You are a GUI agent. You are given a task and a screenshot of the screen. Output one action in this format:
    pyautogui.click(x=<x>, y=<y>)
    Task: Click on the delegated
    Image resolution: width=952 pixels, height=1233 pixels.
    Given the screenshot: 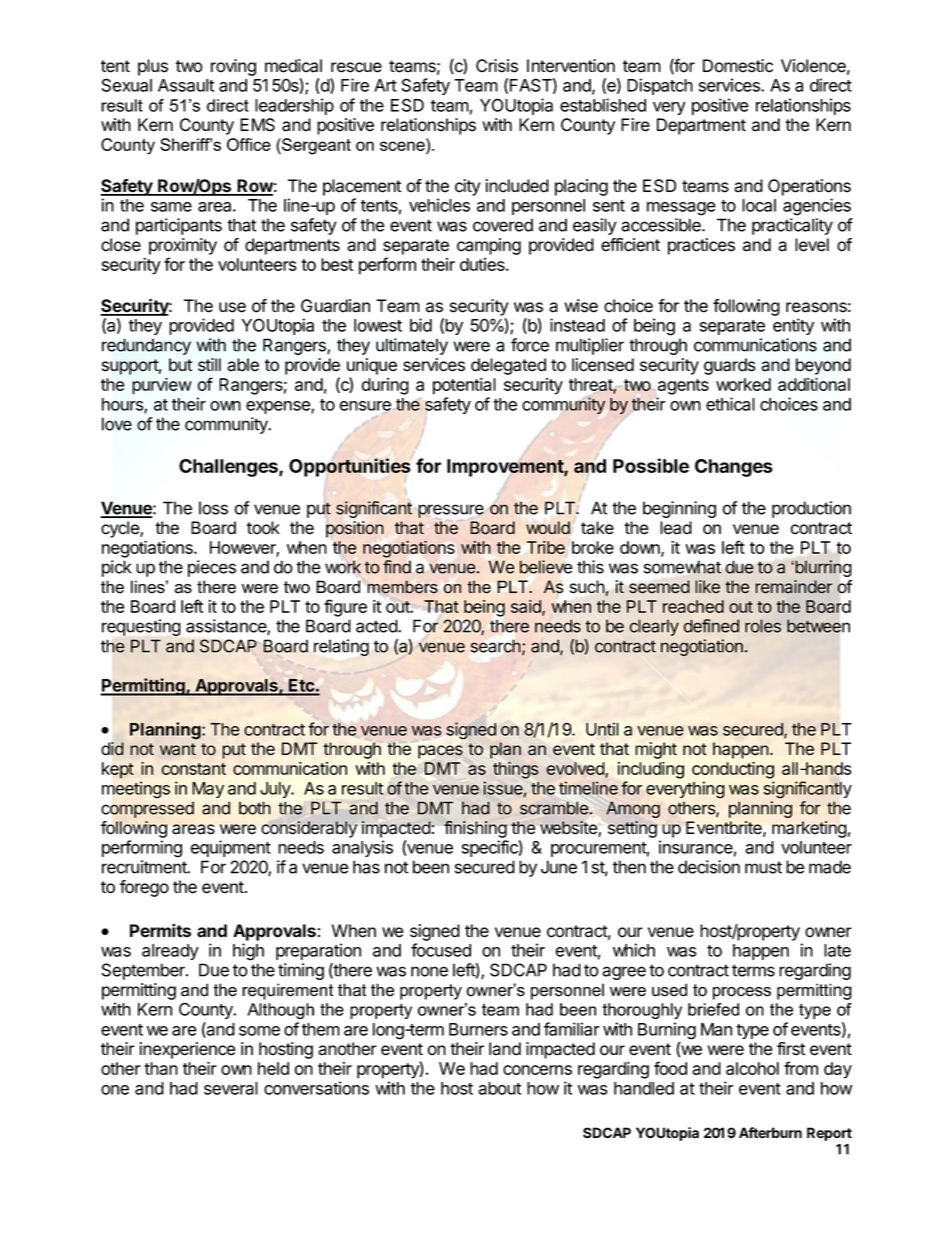 What is the action you would take?
    pyautogui.click(x=508, y=366)
